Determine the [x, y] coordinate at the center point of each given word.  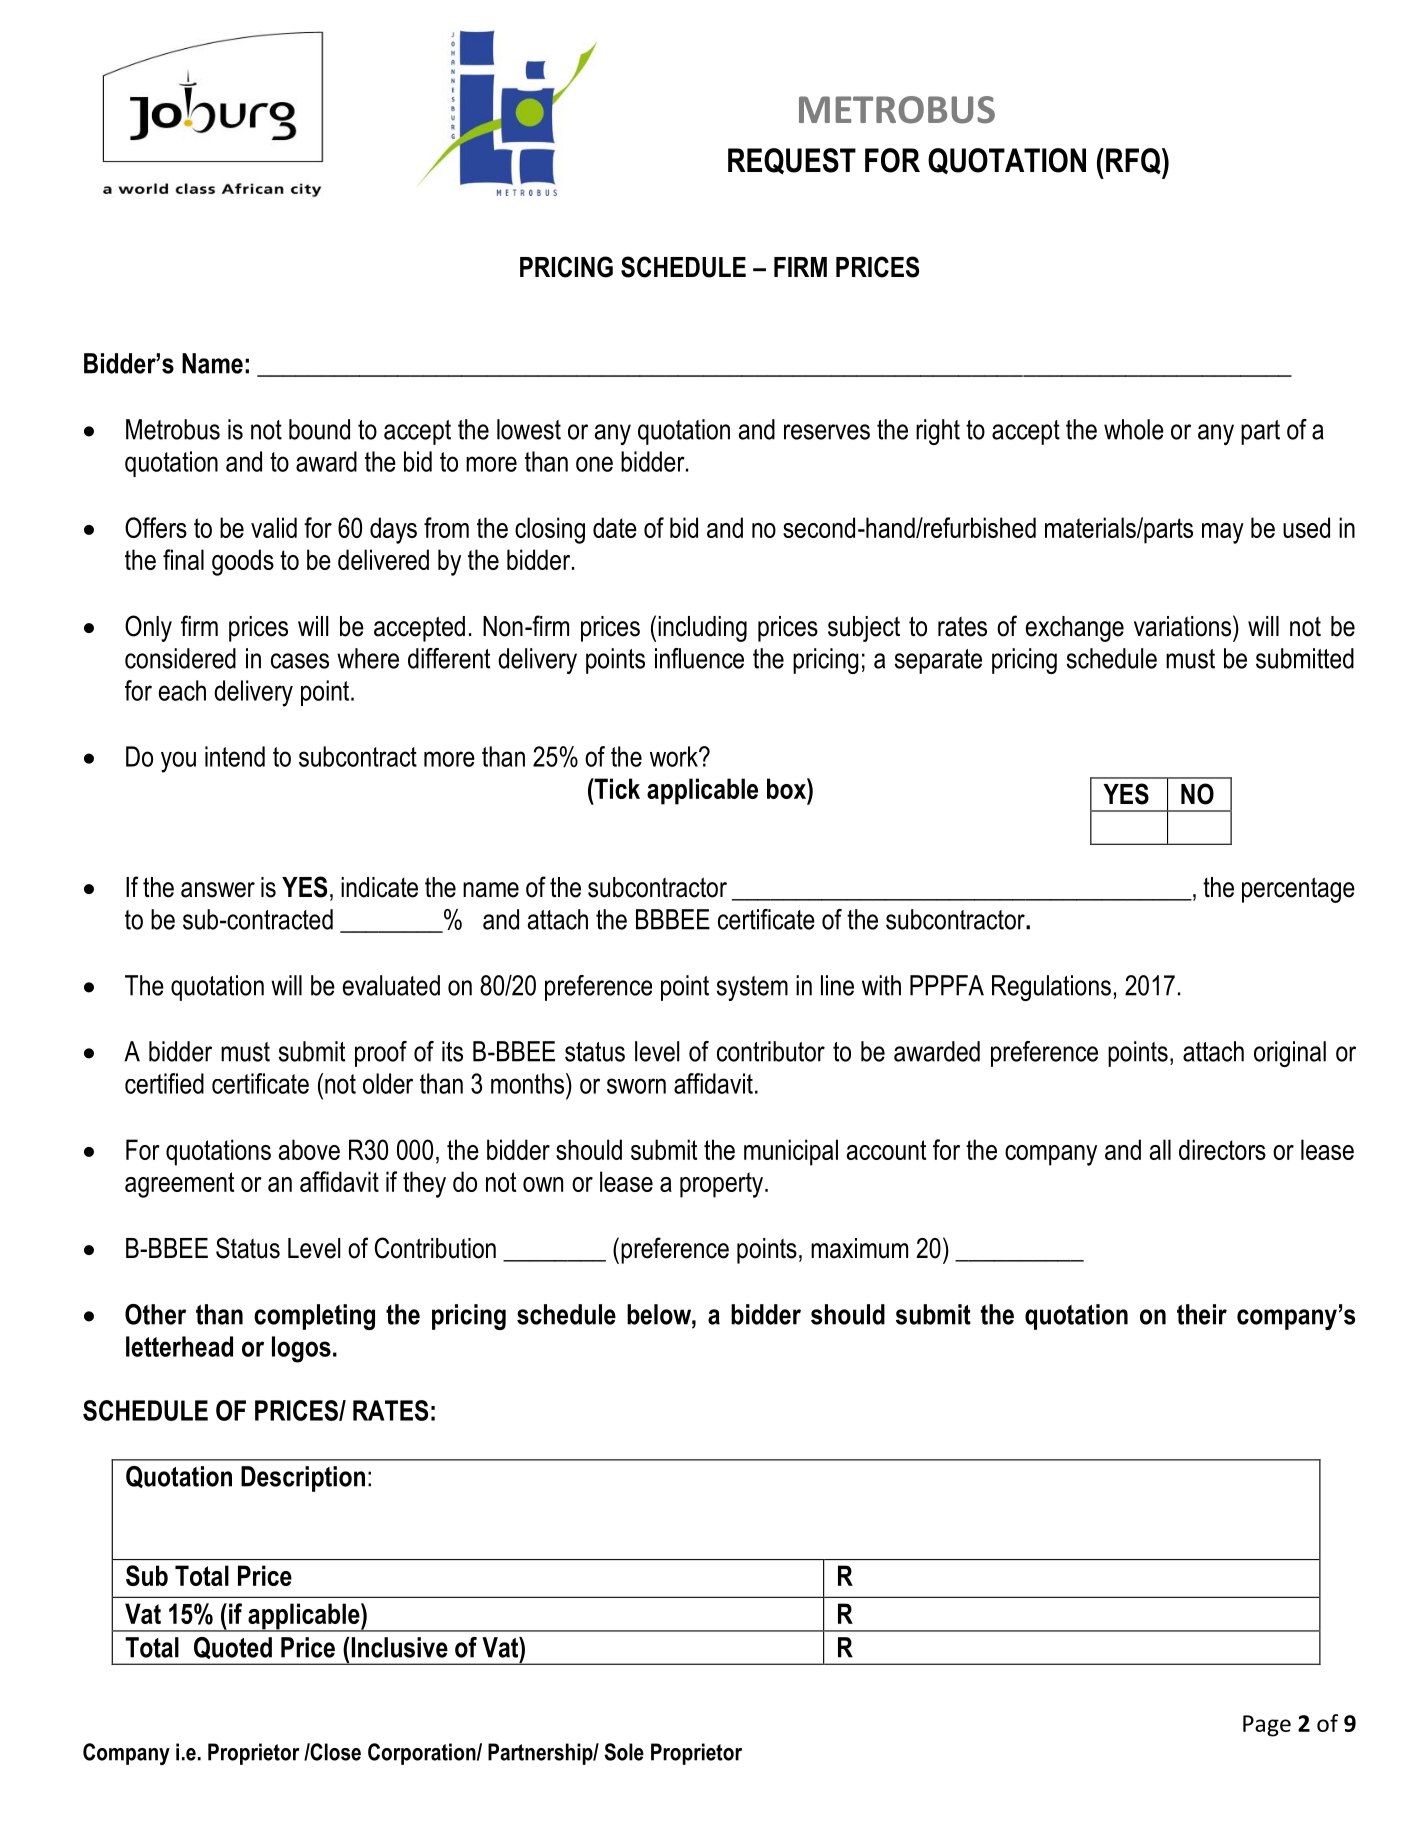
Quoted [233, 1648]
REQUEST [792, 161]
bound [319, 429]
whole [1134, 429]
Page [1267, 1726]
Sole [624, 1752]
